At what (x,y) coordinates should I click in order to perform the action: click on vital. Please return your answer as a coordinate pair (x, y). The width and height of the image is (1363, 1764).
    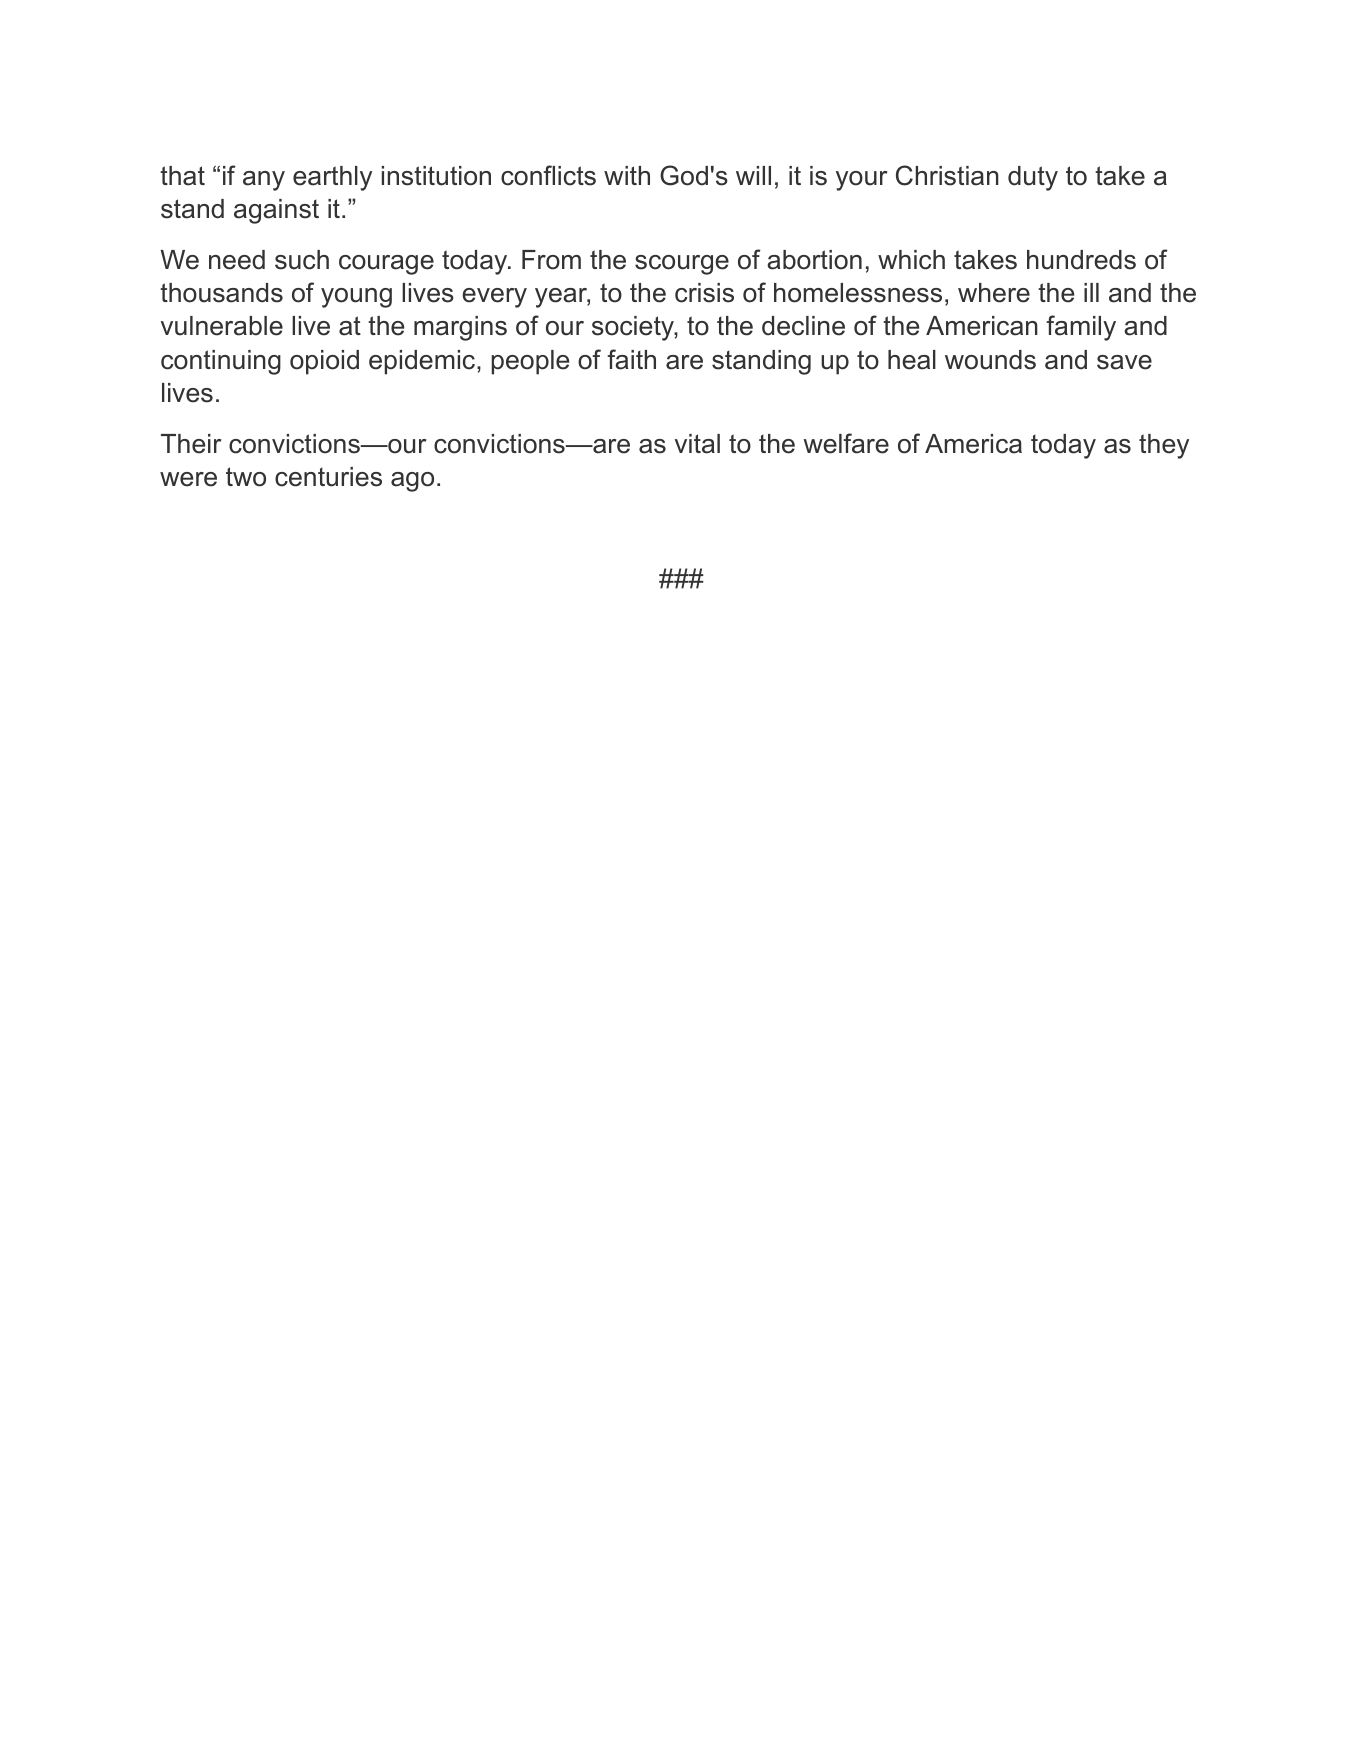
    Looking at the image, I should click on (697, 444).
